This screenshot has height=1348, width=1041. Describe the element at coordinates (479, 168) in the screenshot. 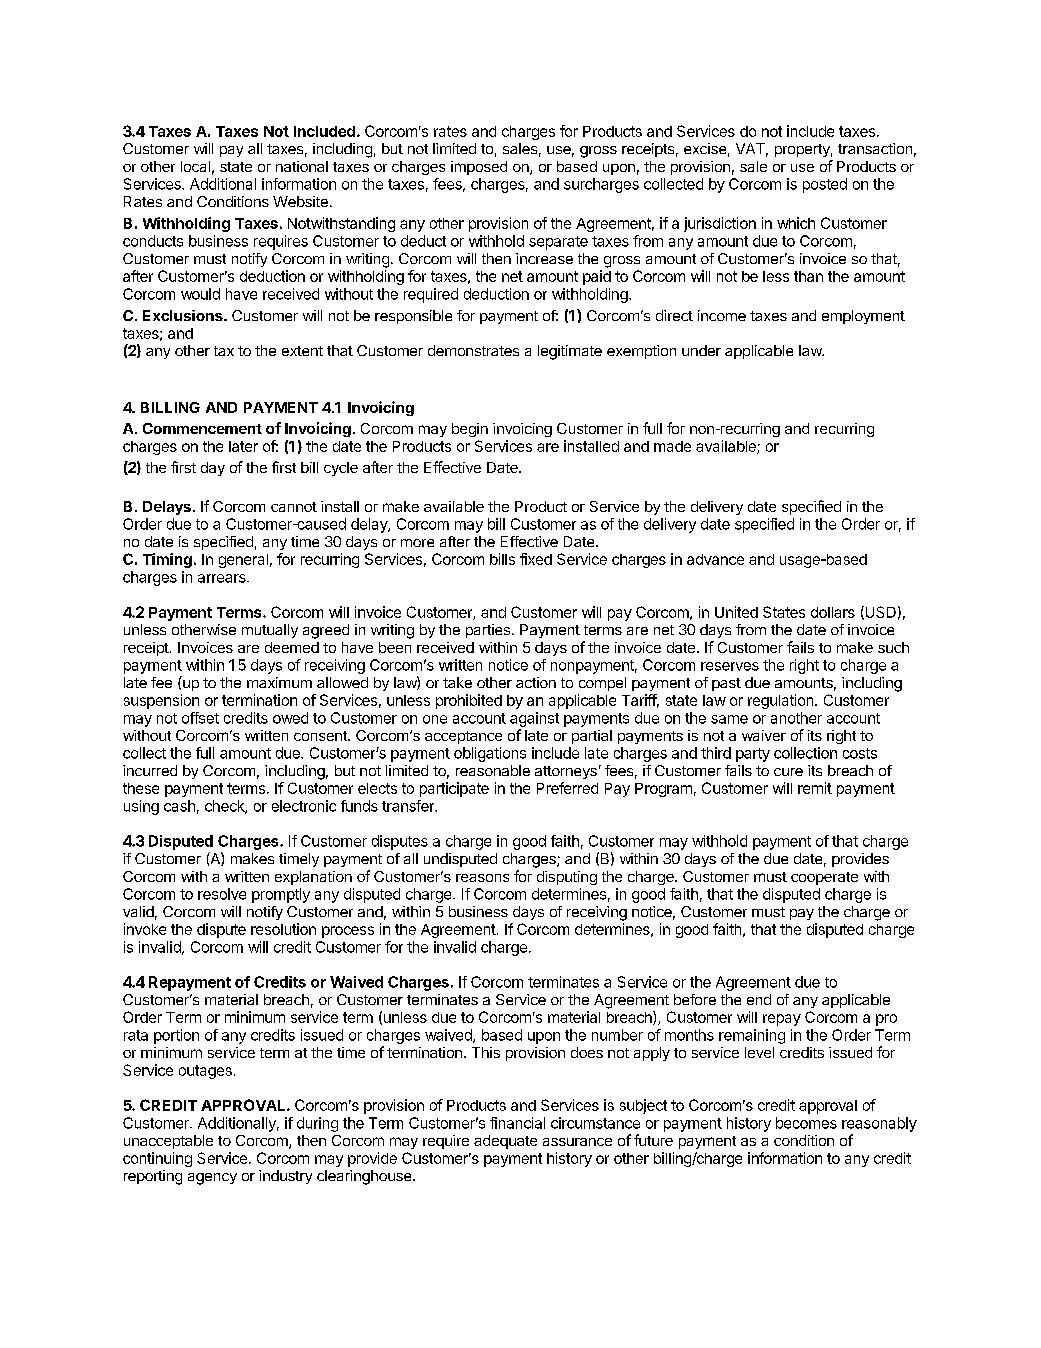

I see `imposed` at that location.
